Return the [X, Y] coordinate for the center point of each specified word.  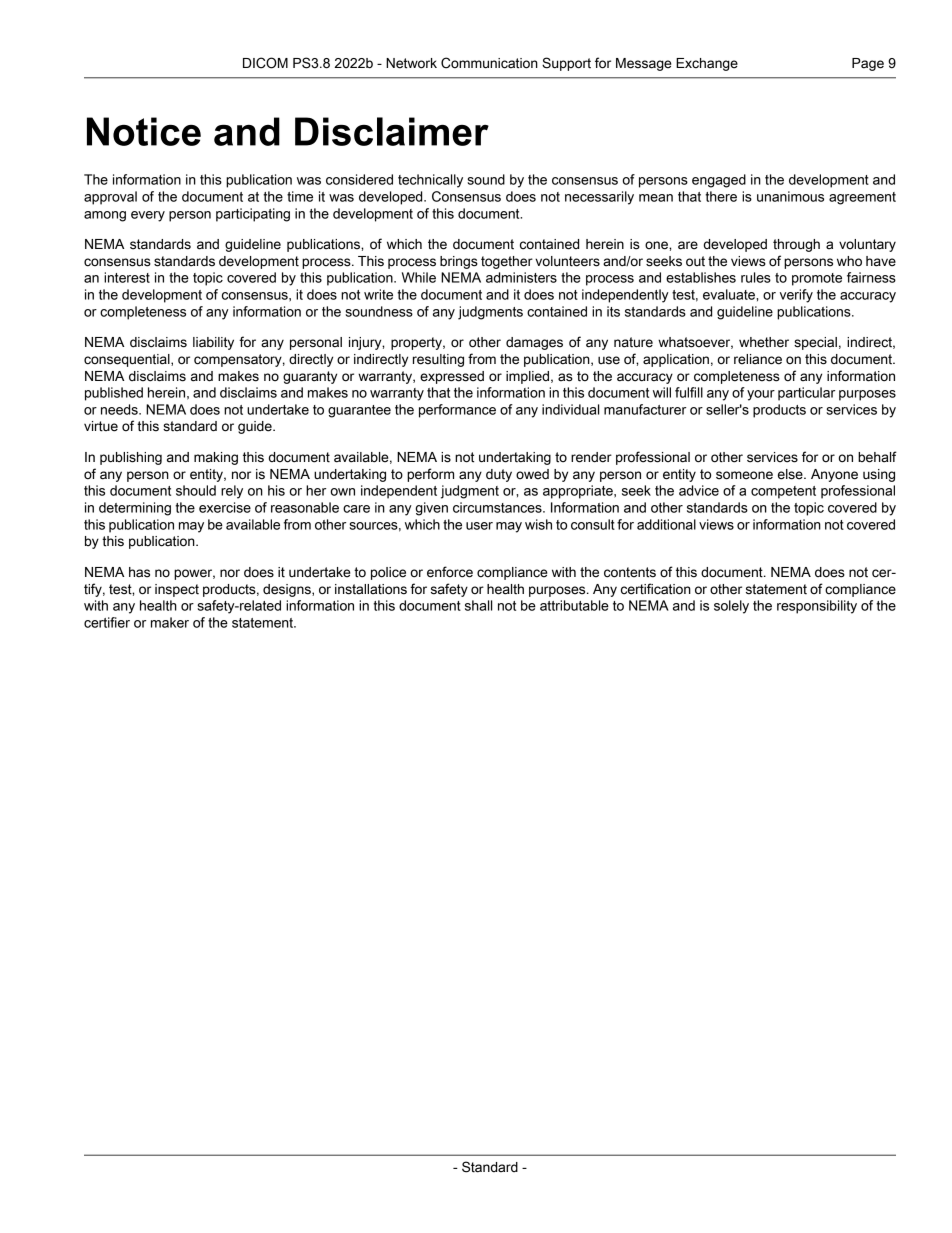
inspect [177, 590]
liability [213, 343]
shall [478, 605]
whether [764, 342]
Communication [489, 63]
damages [534, 343]
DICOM [265, 63]
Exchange [707, 64]
